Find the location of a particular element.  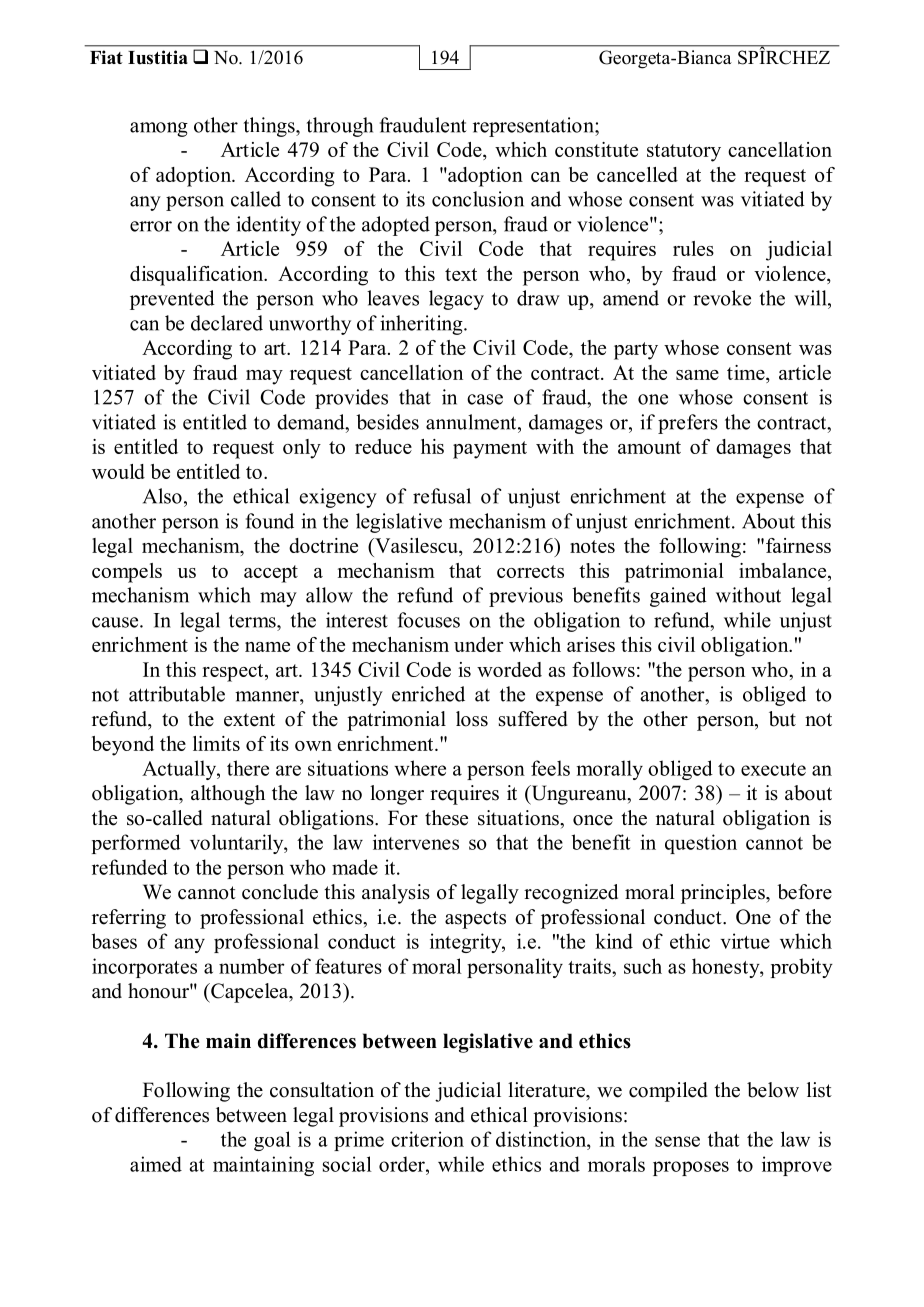

representation is located at coordinates (534, 127).
